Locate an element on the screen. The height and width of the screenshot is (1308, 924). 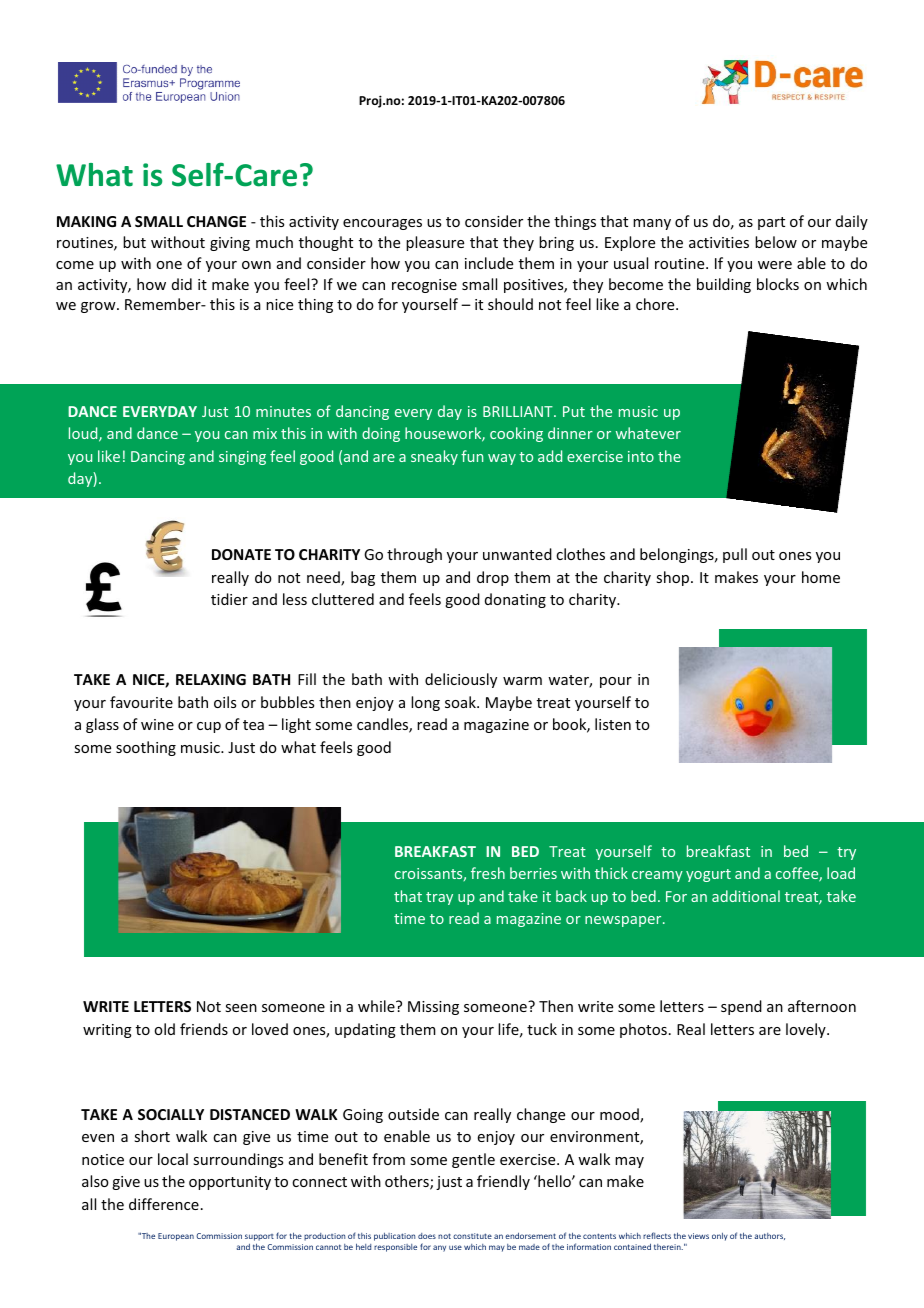
below is located at coordinates (776, 242).
